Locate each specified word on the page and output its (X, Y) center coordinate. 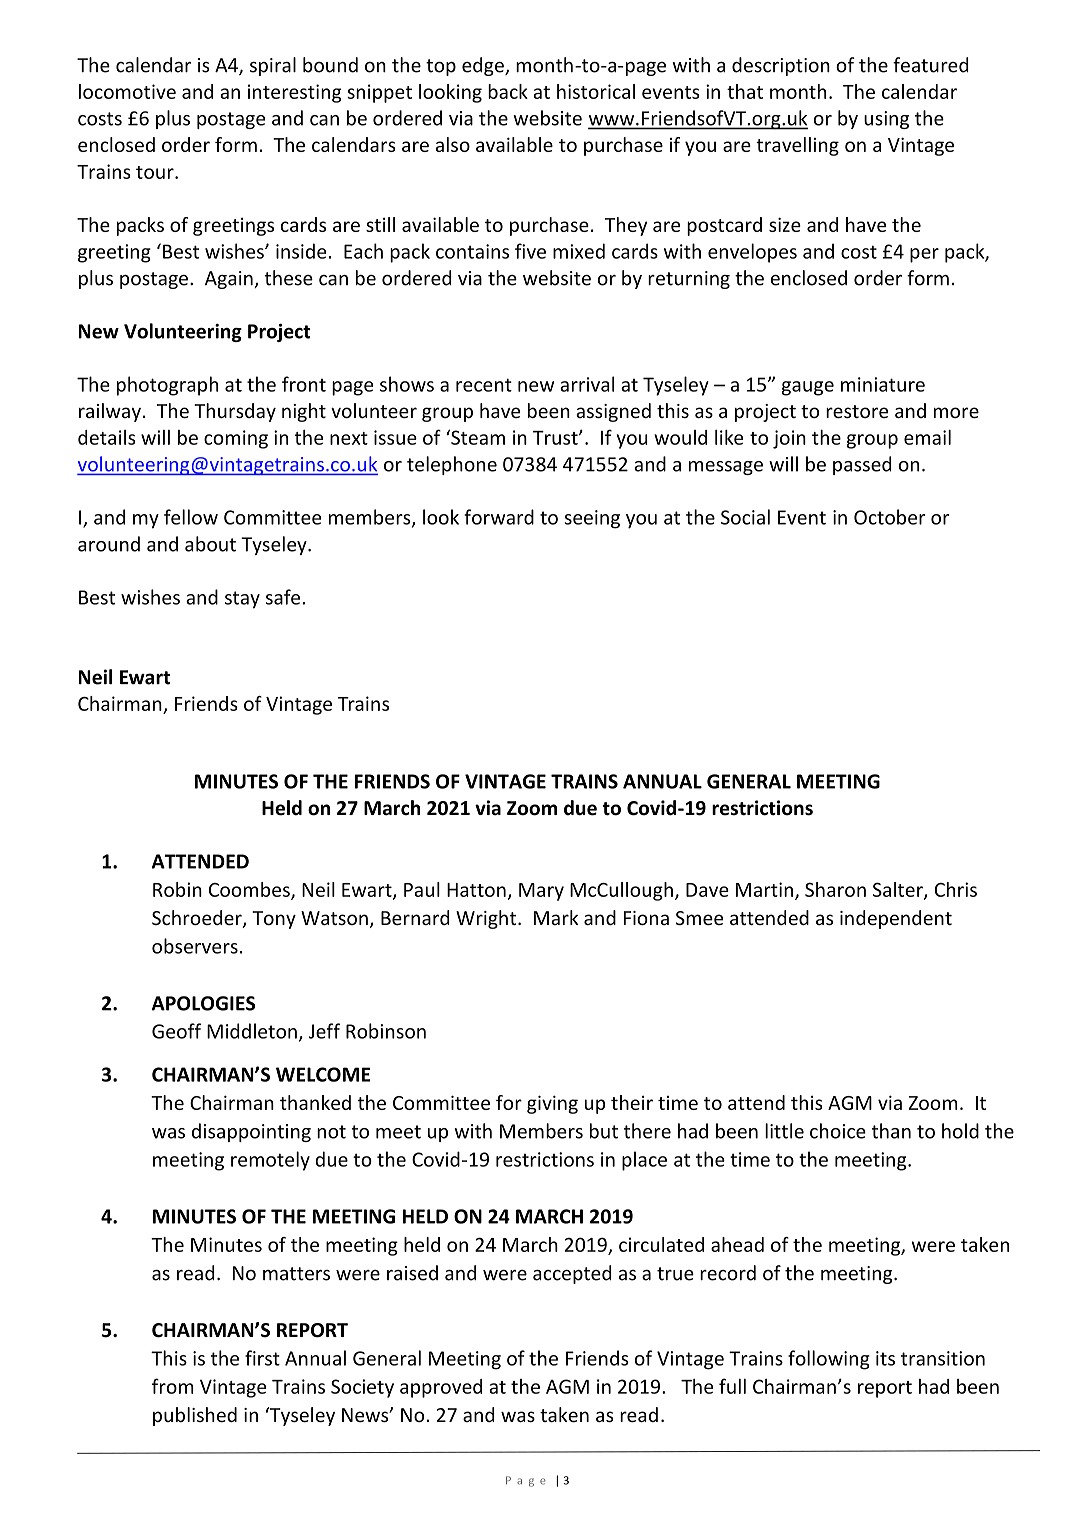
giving (552, 1104)
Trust (556, 438)
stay (242, 600)
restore (857, 411)
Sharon (835, 889)
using (886, 120)
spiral (273, 66)
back (508, 91)
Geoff (177, 1031)
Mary (541, 892)
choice (838, 1131)
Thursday (235, 412)
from (173, 1386)
